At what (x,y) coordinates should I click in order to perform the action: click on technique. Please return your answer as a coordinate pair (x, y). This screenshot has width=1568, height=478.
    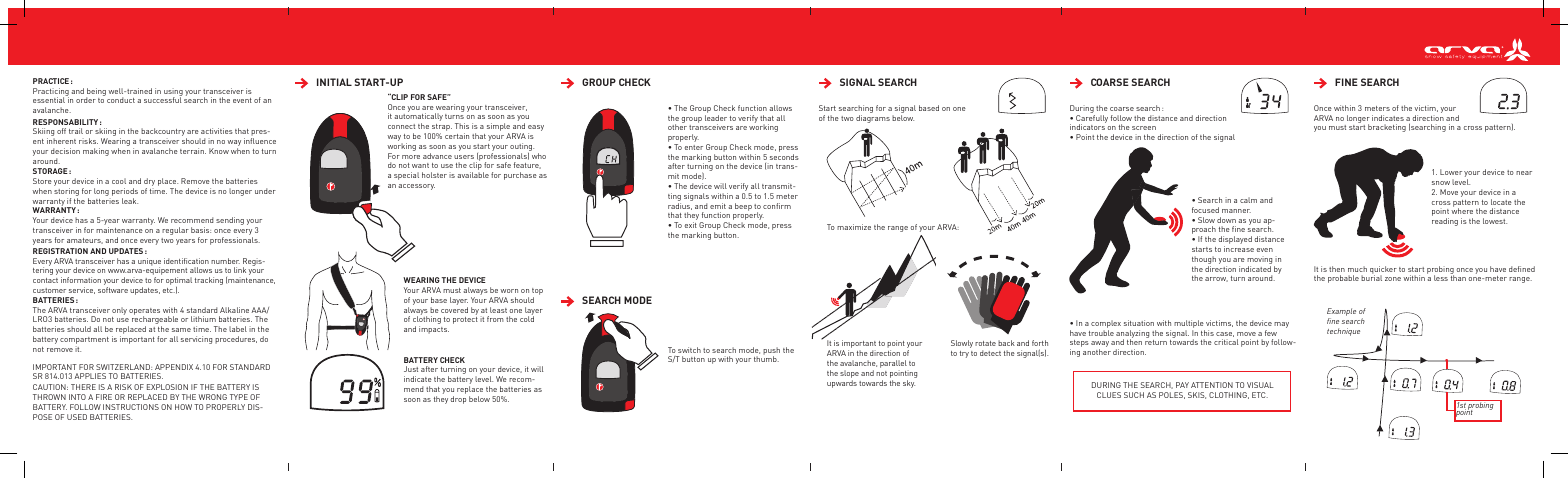
    Looking at the image, I should click on (1343, 332).
